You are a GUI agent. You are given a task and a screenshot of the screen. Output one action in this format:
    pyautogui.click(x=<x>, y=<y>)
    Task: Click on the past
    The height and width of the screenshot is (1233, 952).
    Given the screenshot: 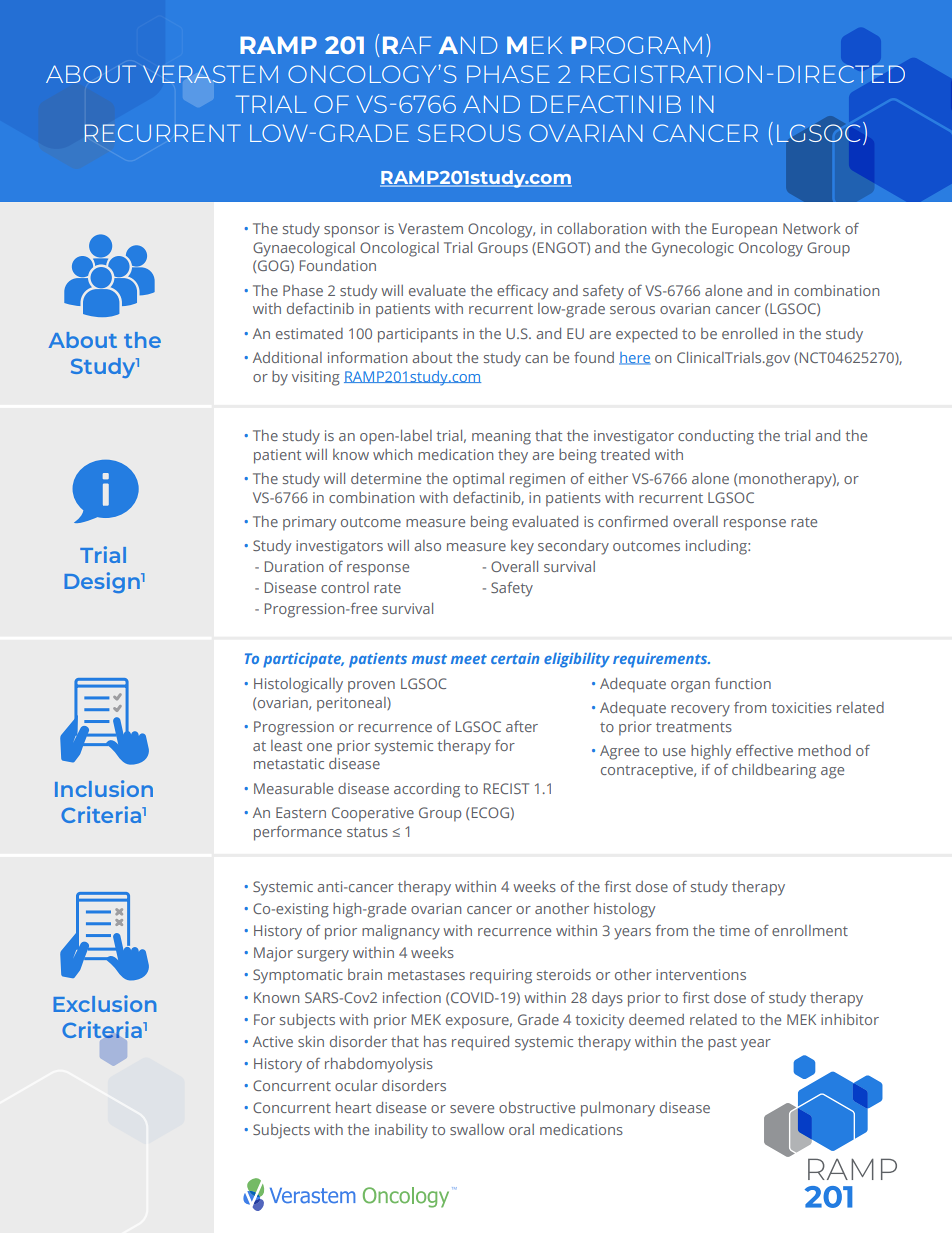 What is the action you would take?
    pyautogui.click(x=722, y=1044)
